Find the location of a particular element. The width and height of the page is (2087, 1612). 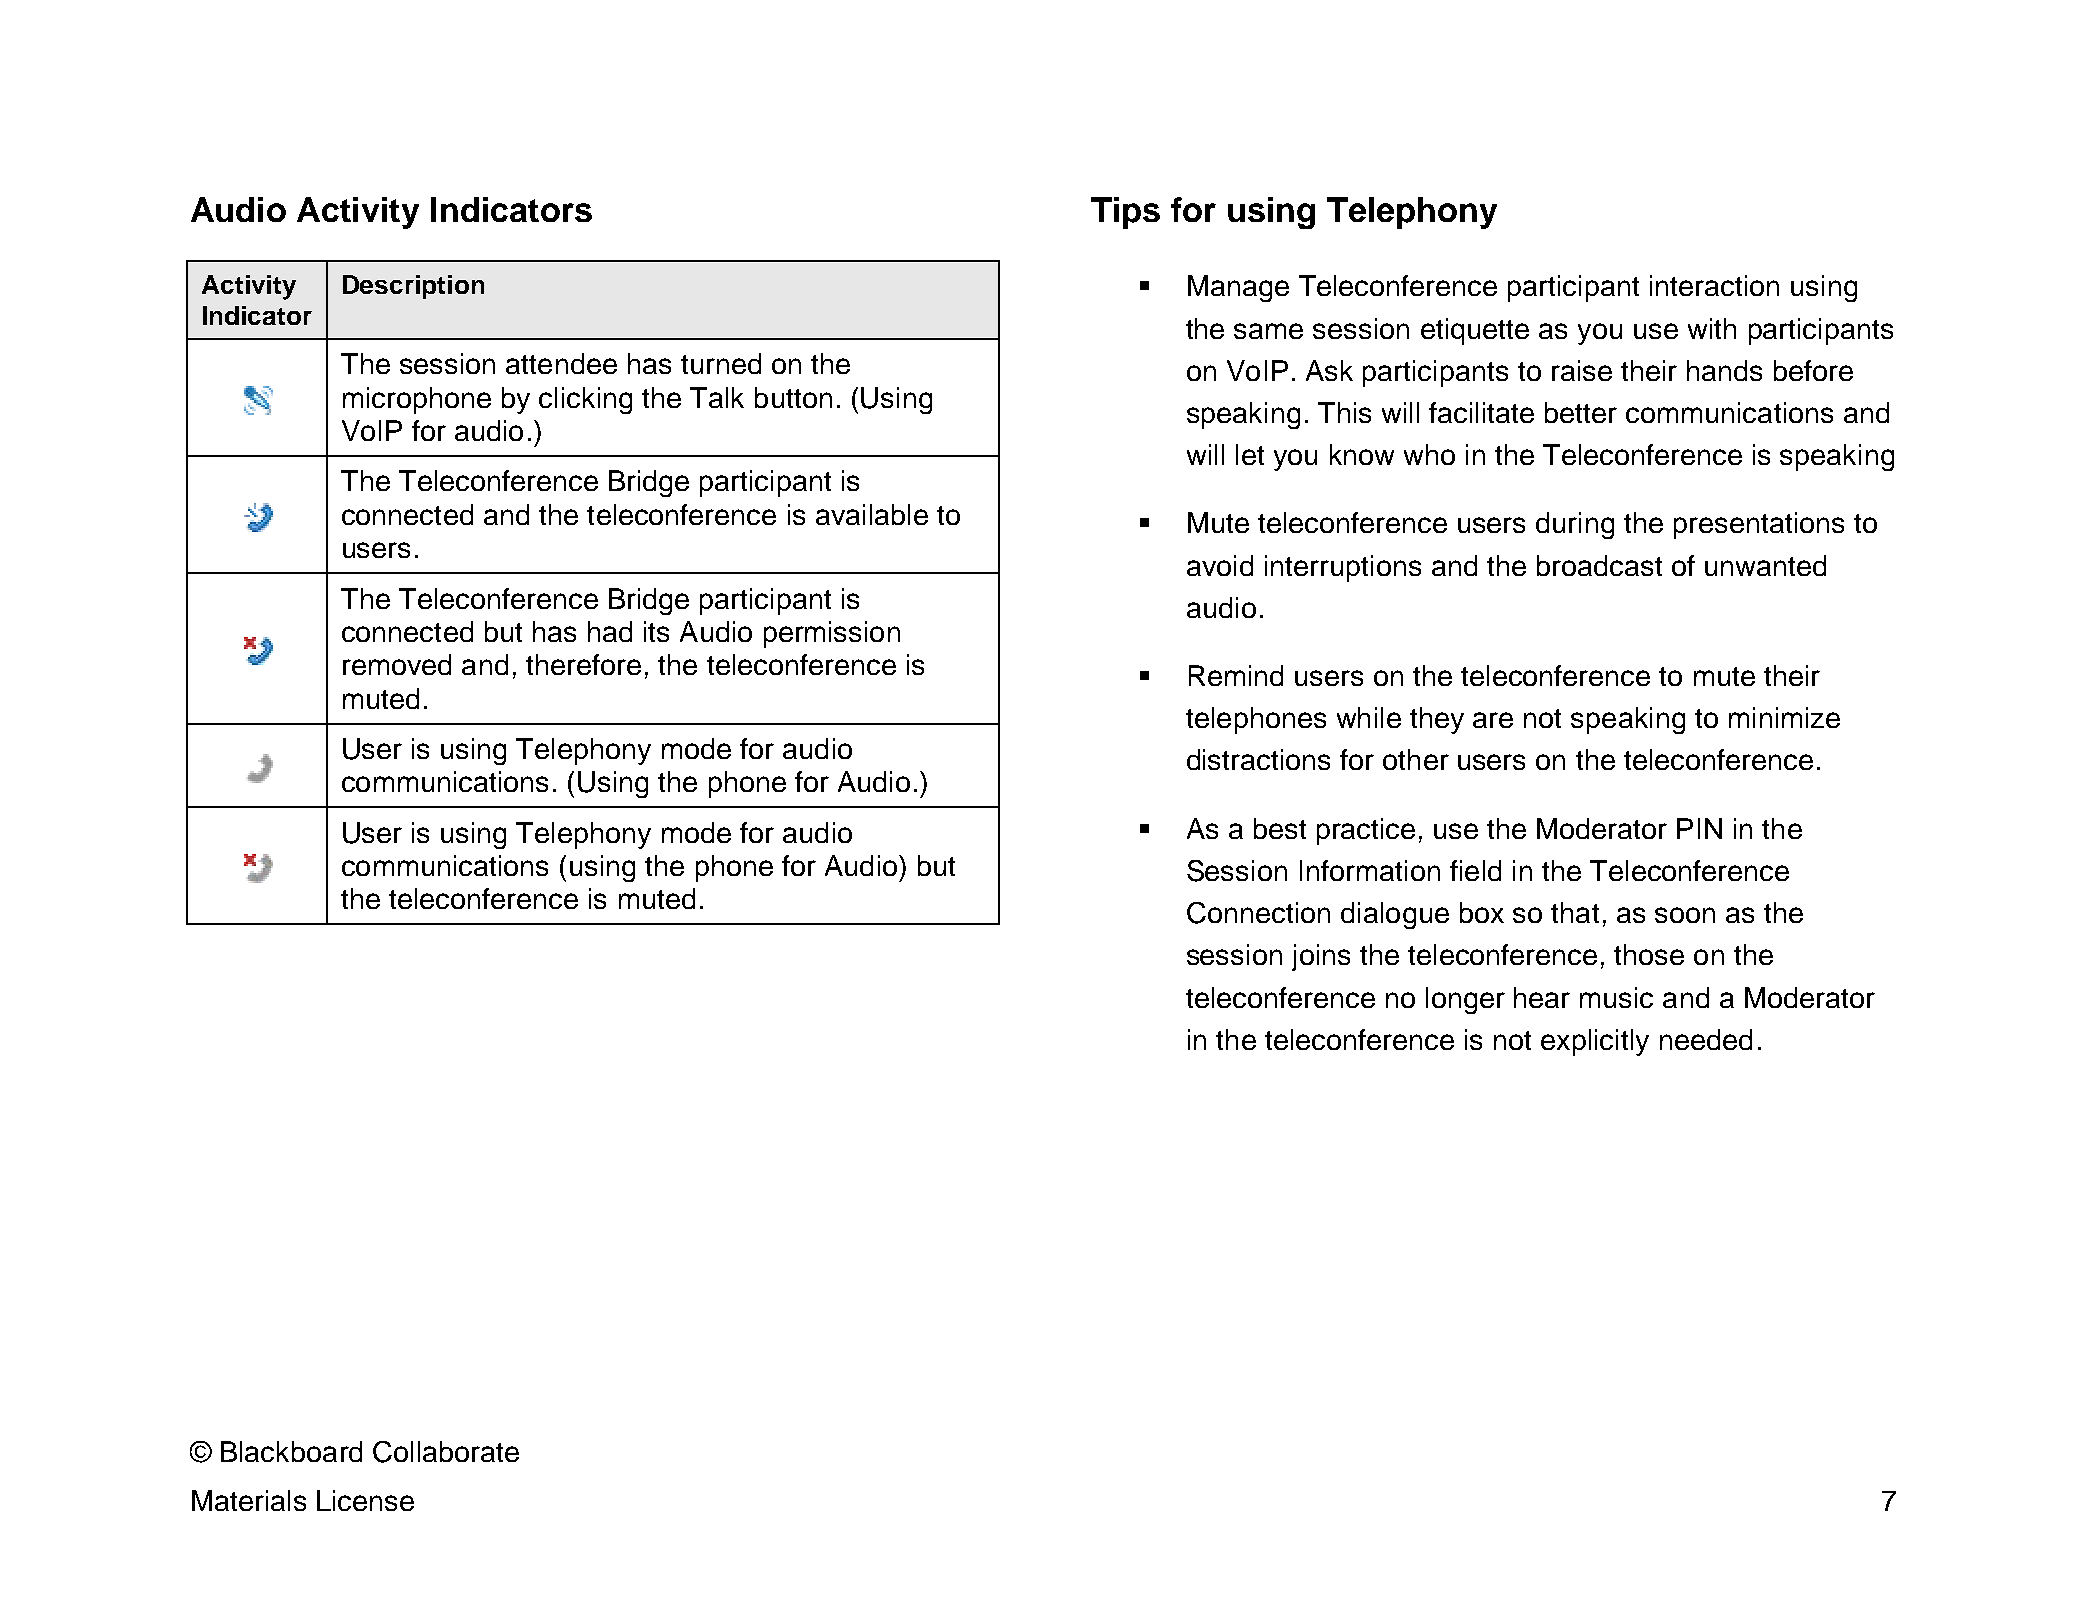

Description is located at coordinates (413, 287).
